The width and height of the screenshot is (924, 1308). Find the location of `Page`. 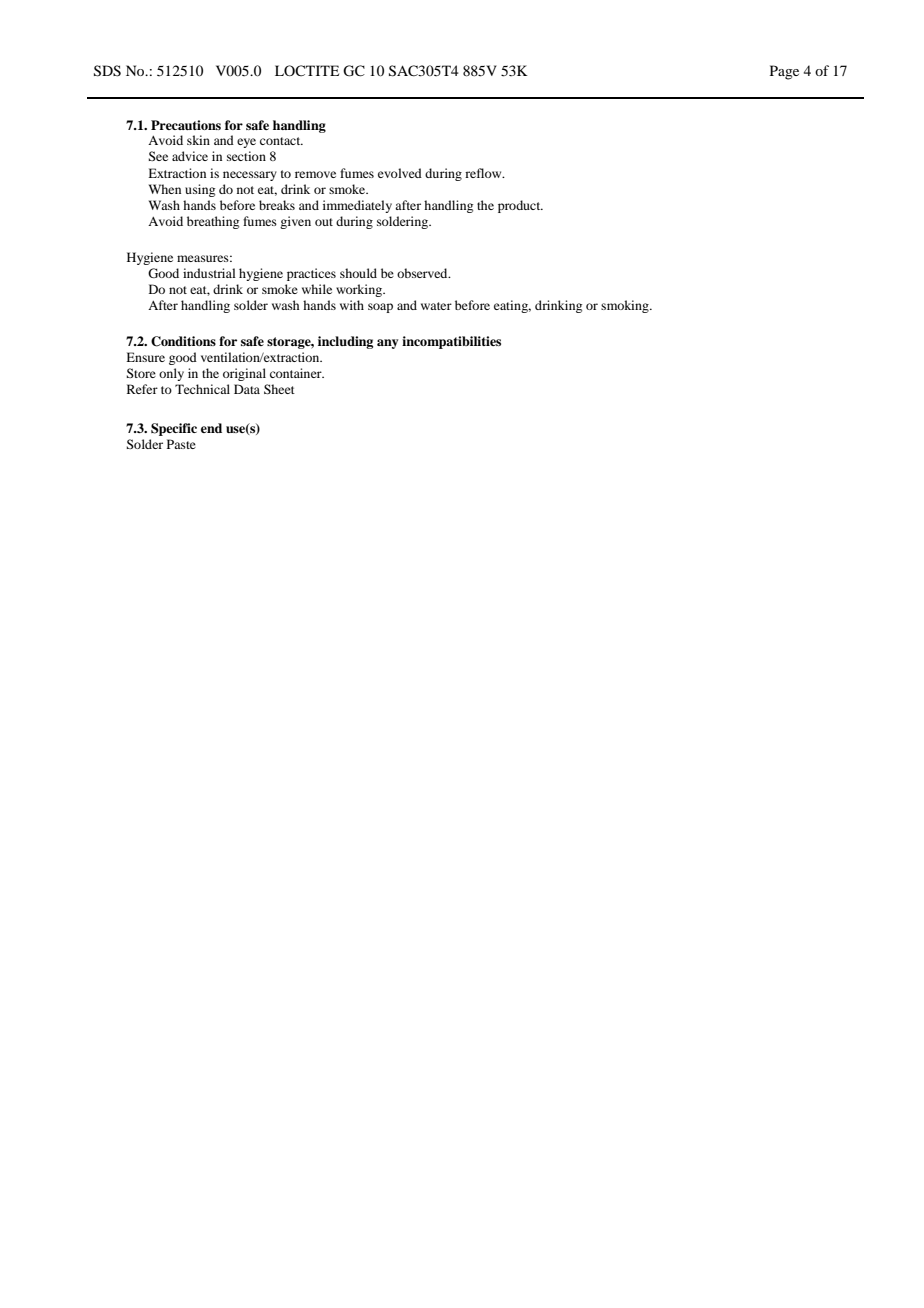

Page is located at coordinates (784, 72).
